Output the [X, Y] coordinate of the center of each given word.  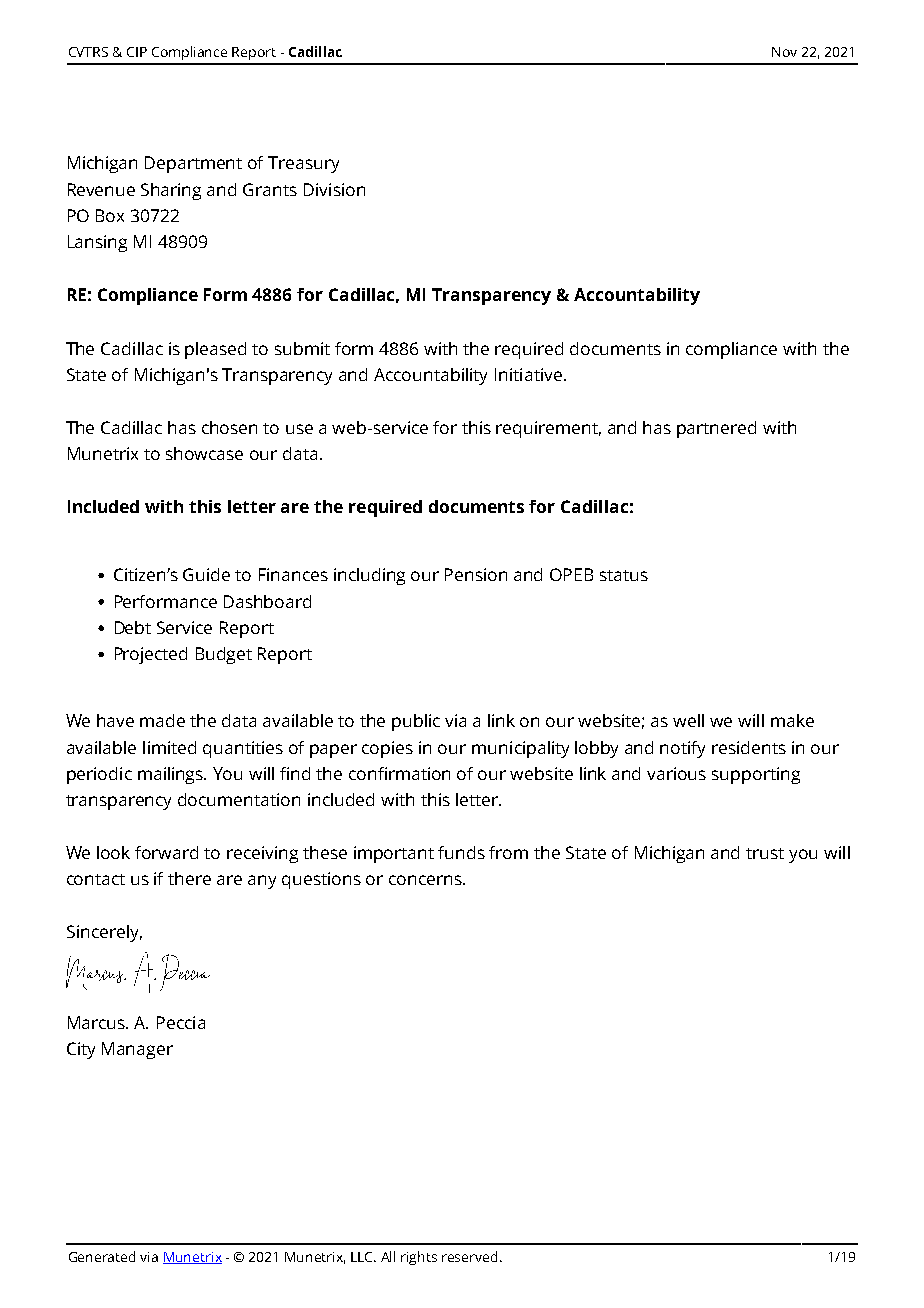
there [189, 878]
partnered [716, 429]
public [416, 722]
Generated [102, 1256]
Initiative [528, 374]
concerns [426, 880]
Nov [784, 52]
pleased [215, 350]
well [688, 720]
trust [765, 853]
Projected [151, 655]
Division [334, 189]
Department [193, 164]
